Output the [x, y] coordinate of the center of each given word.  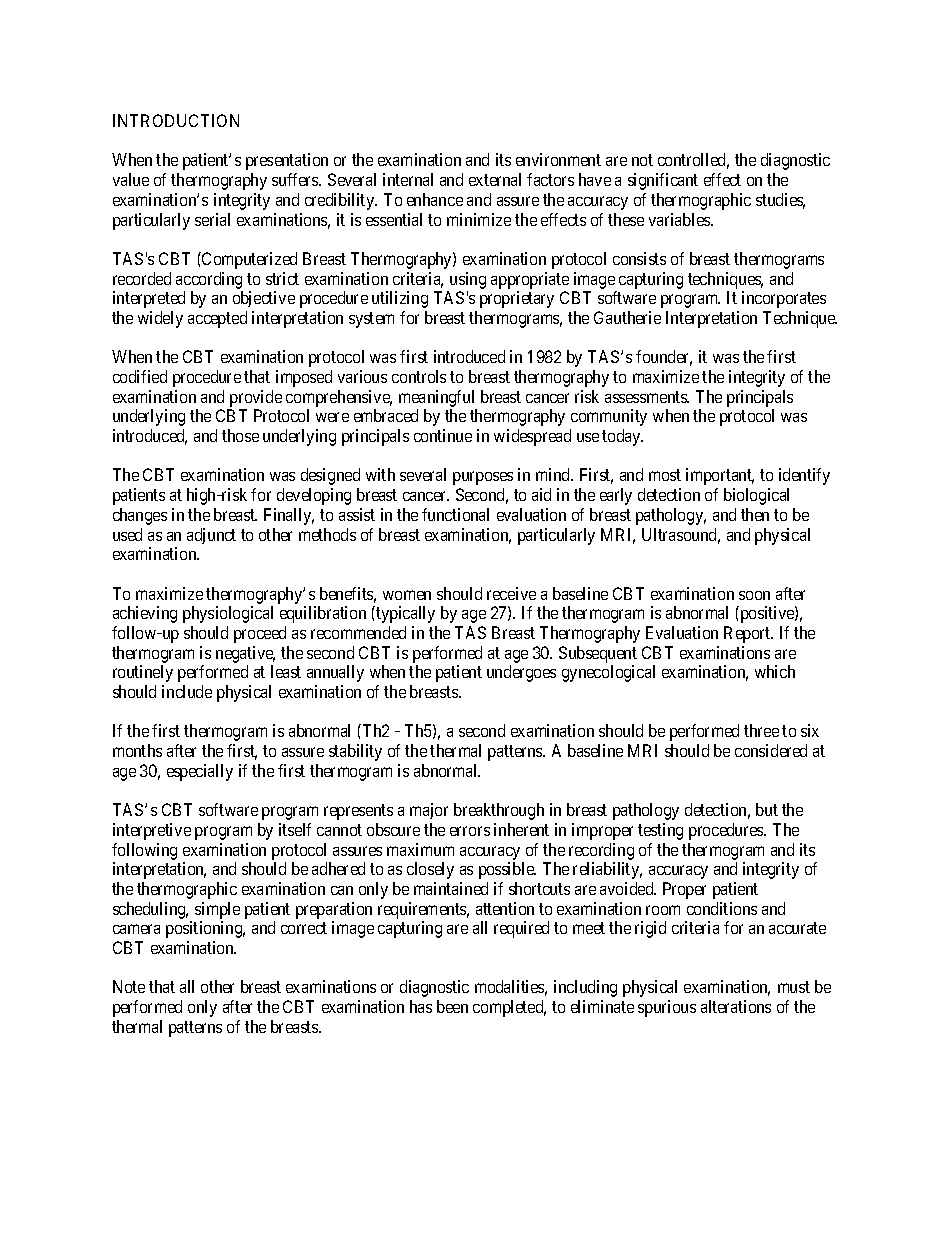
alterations [736, 1006]
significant [663, 181]
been [452, 1006]
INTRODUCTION [176, 120]
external [495, 179]
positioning [205, 929]
